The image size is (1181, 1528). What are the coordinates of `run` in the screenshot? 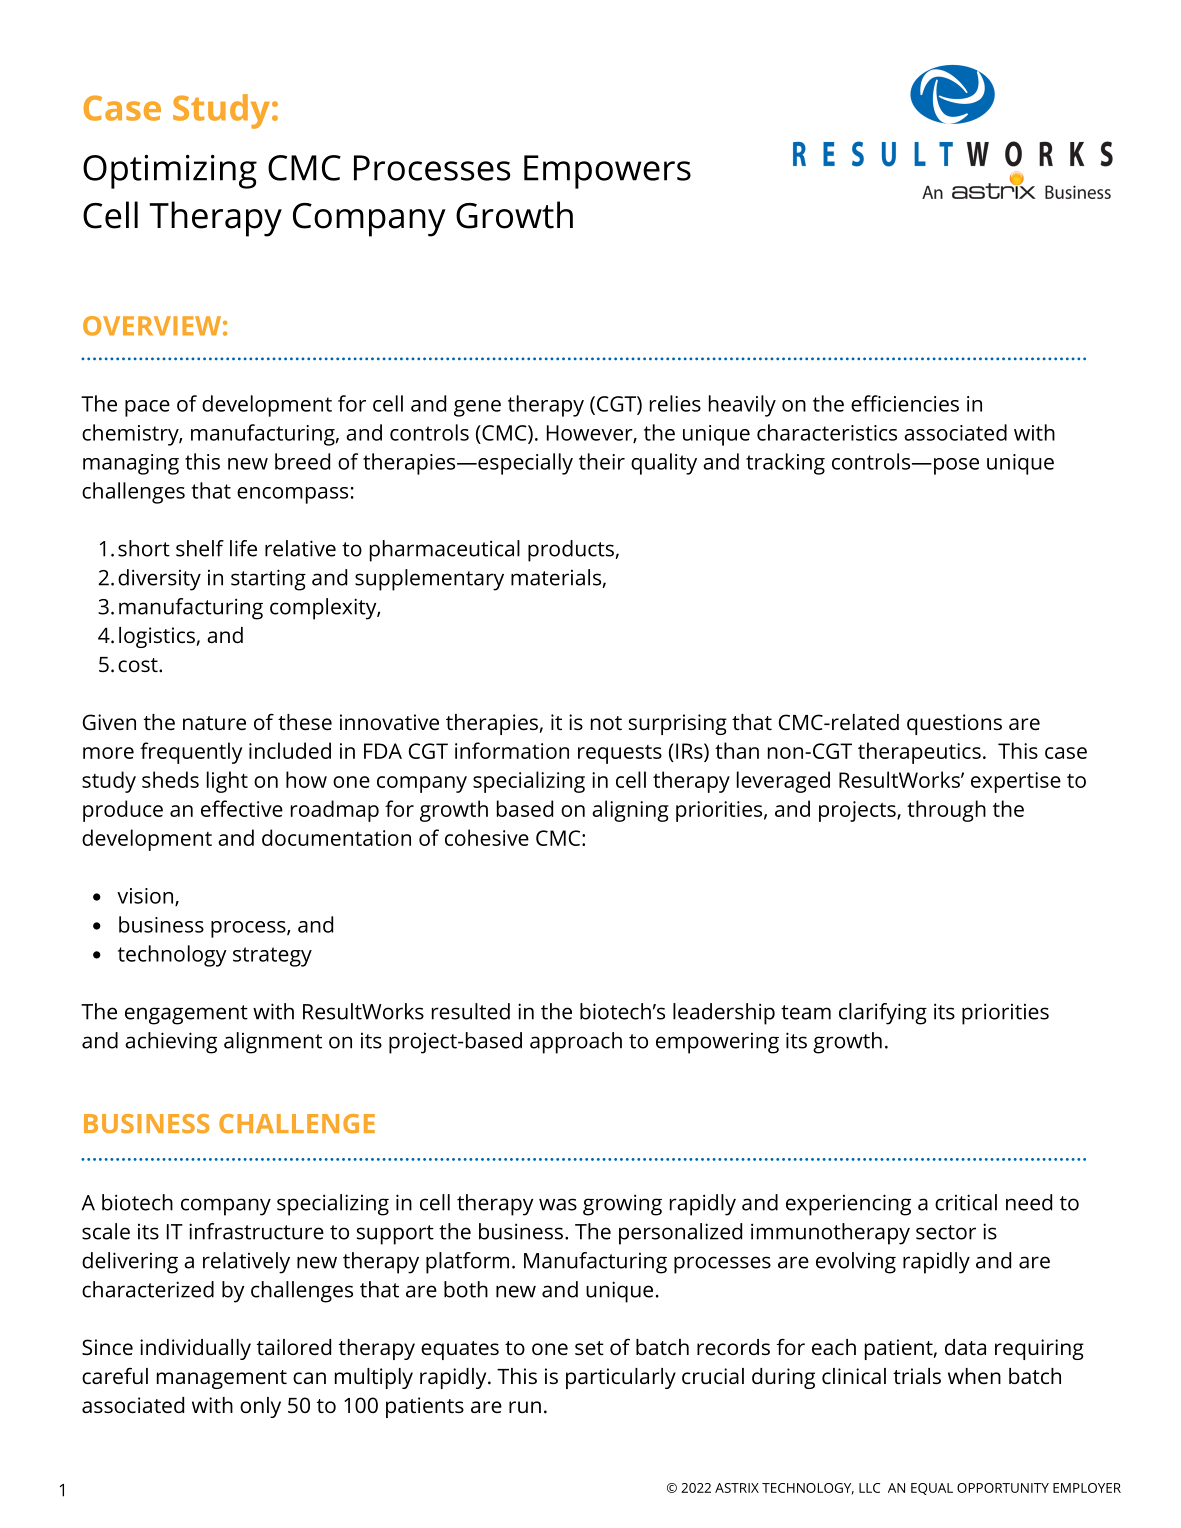 It's located at (525, 1407).
